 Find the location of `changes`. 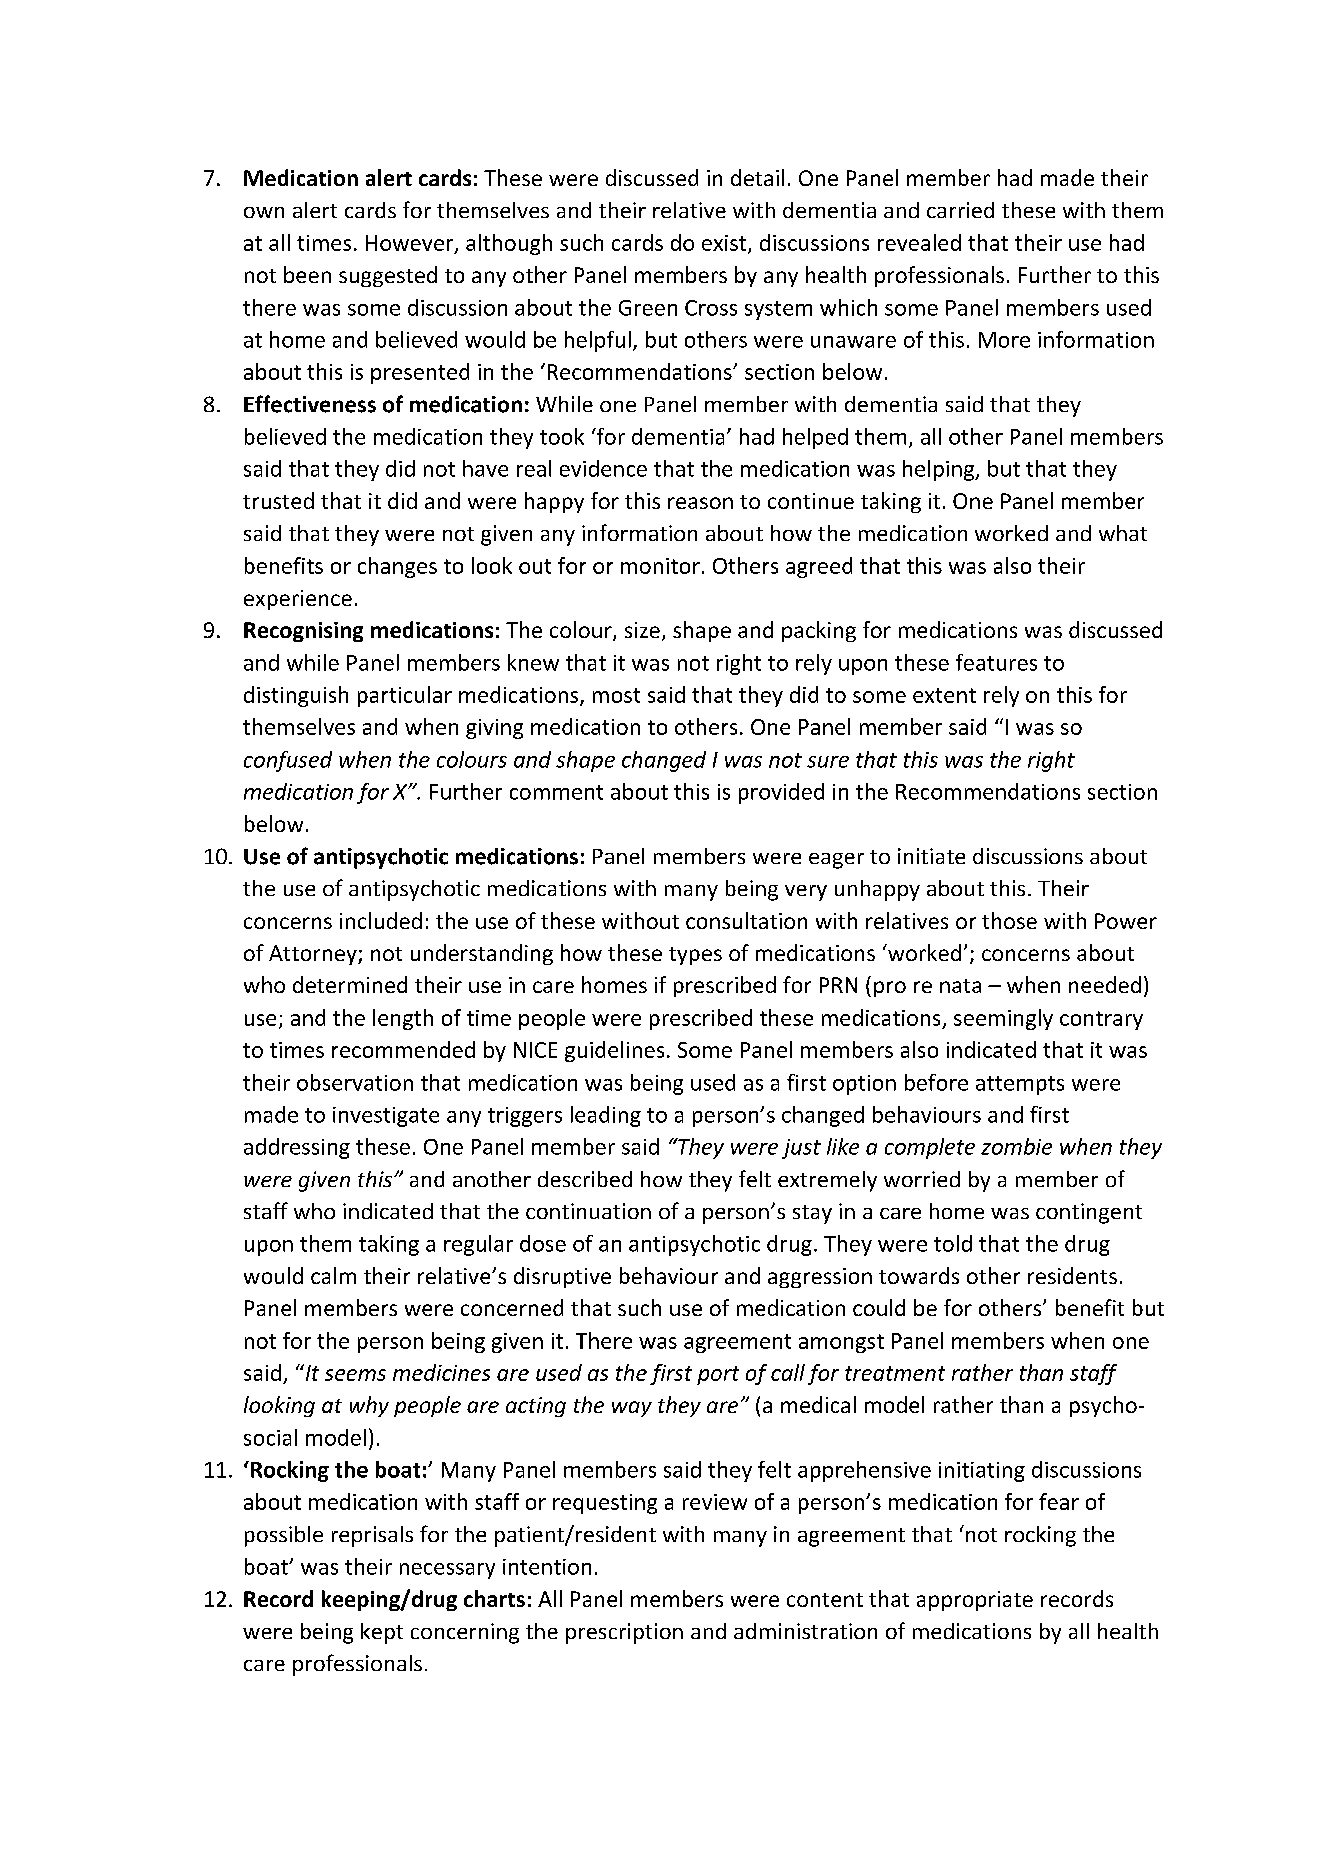

changes is located at coordinates (397, 567).
